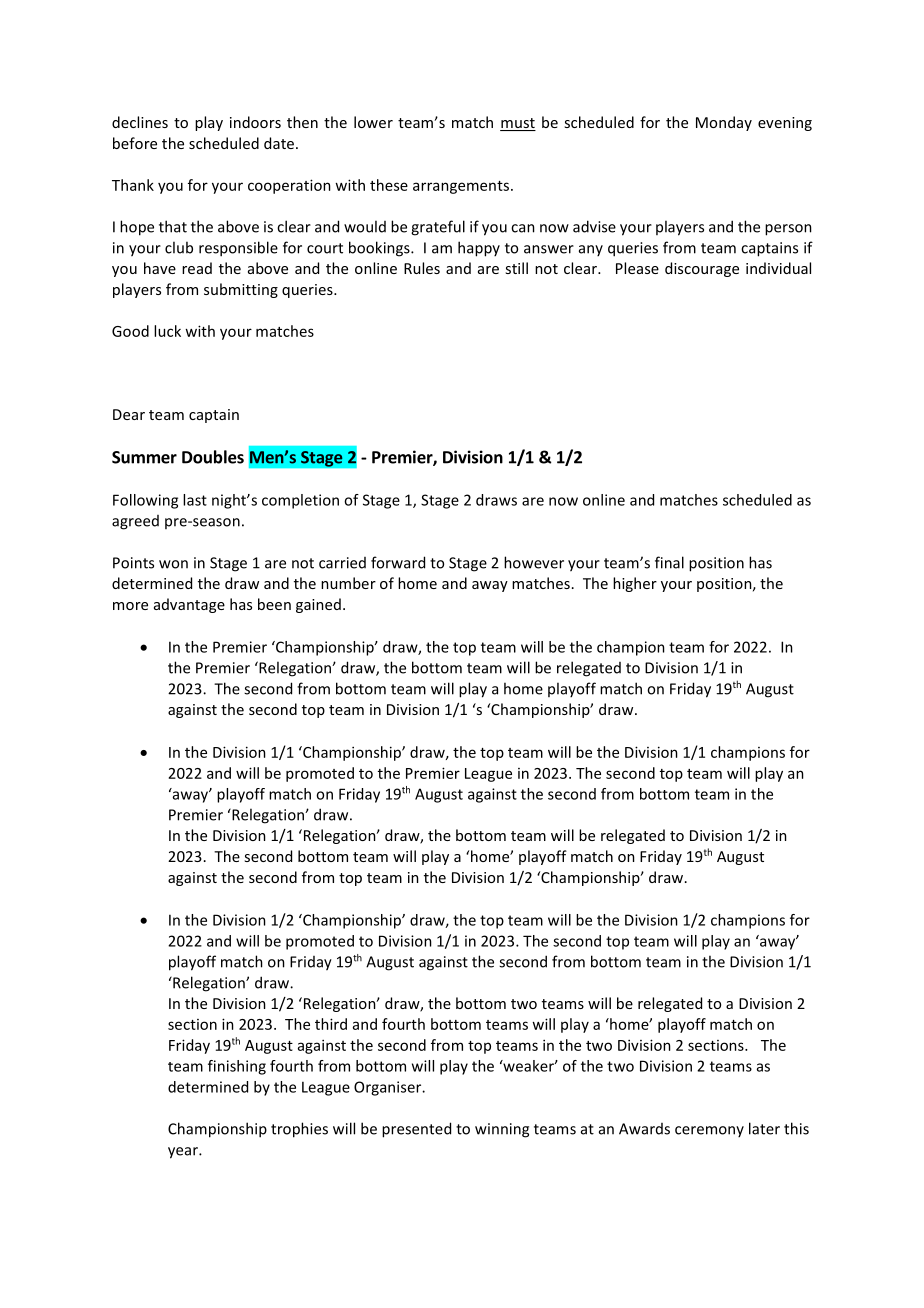  What do you see at coordinates (255, 122) in the image?
I see `indoors` at bounding box center [255, 122].
